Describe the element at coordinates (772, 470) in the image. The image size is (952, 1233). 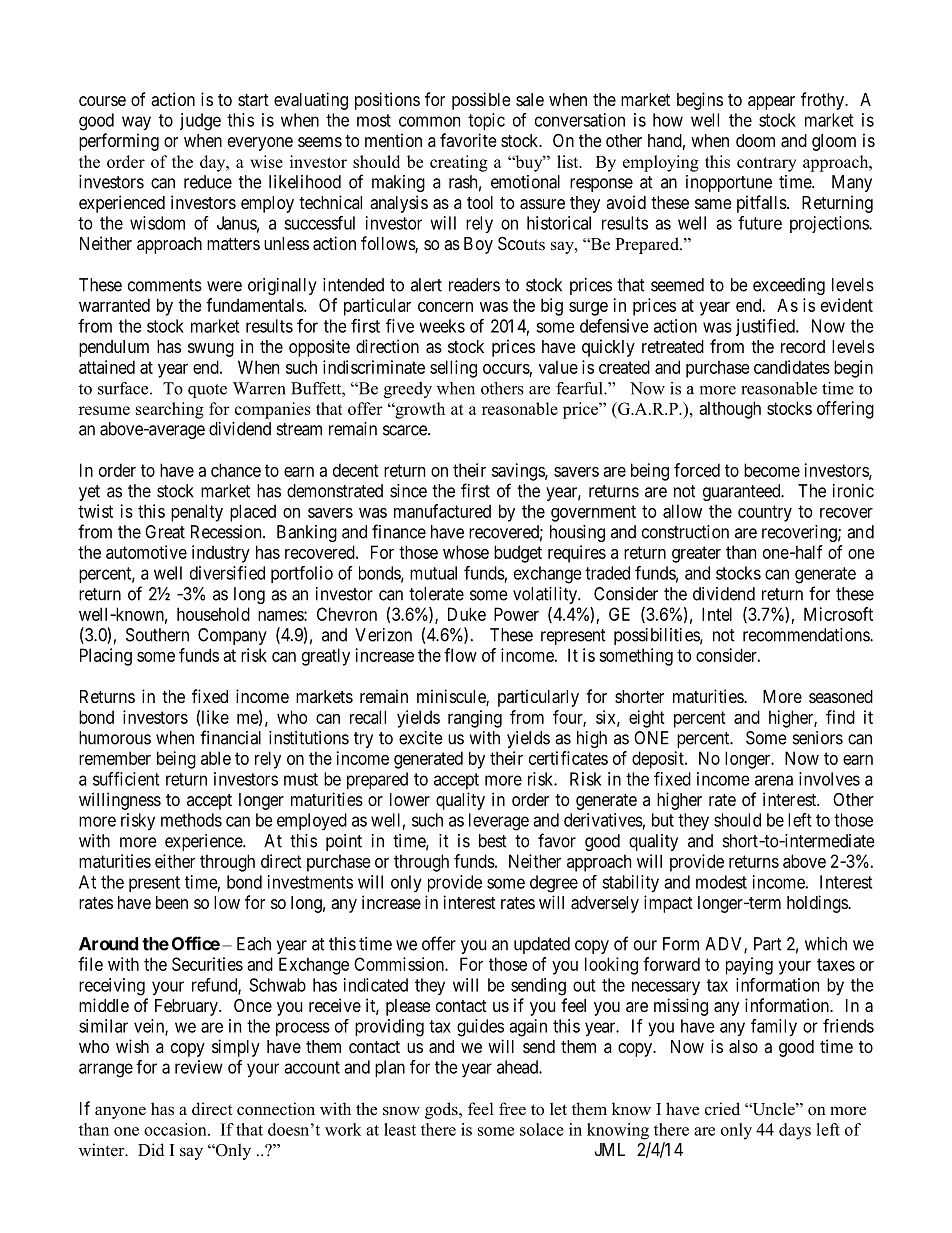
I see `become` at that location.
